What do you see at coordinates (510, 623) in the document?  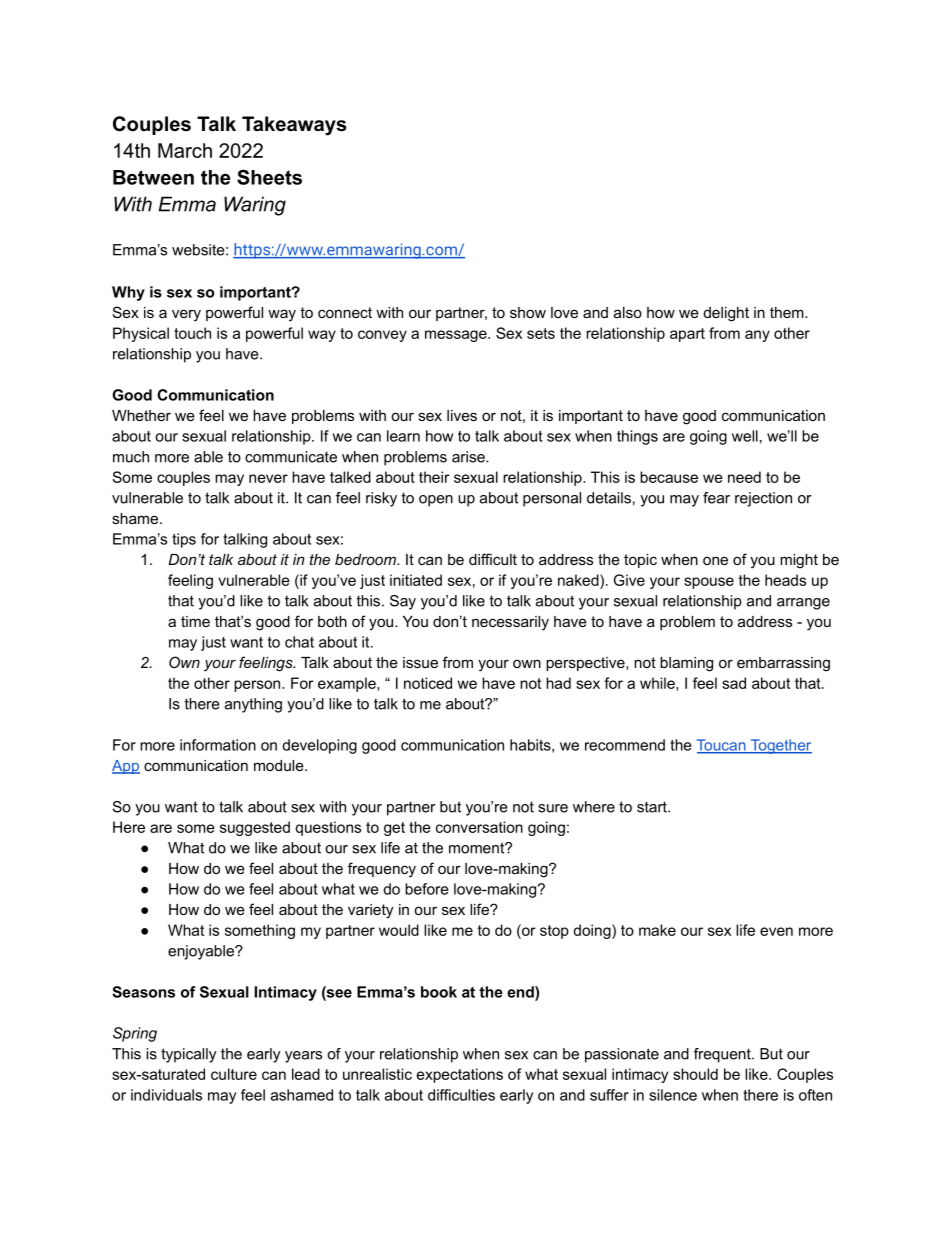 I see `necessarily` at bounding box center [510, 623].
